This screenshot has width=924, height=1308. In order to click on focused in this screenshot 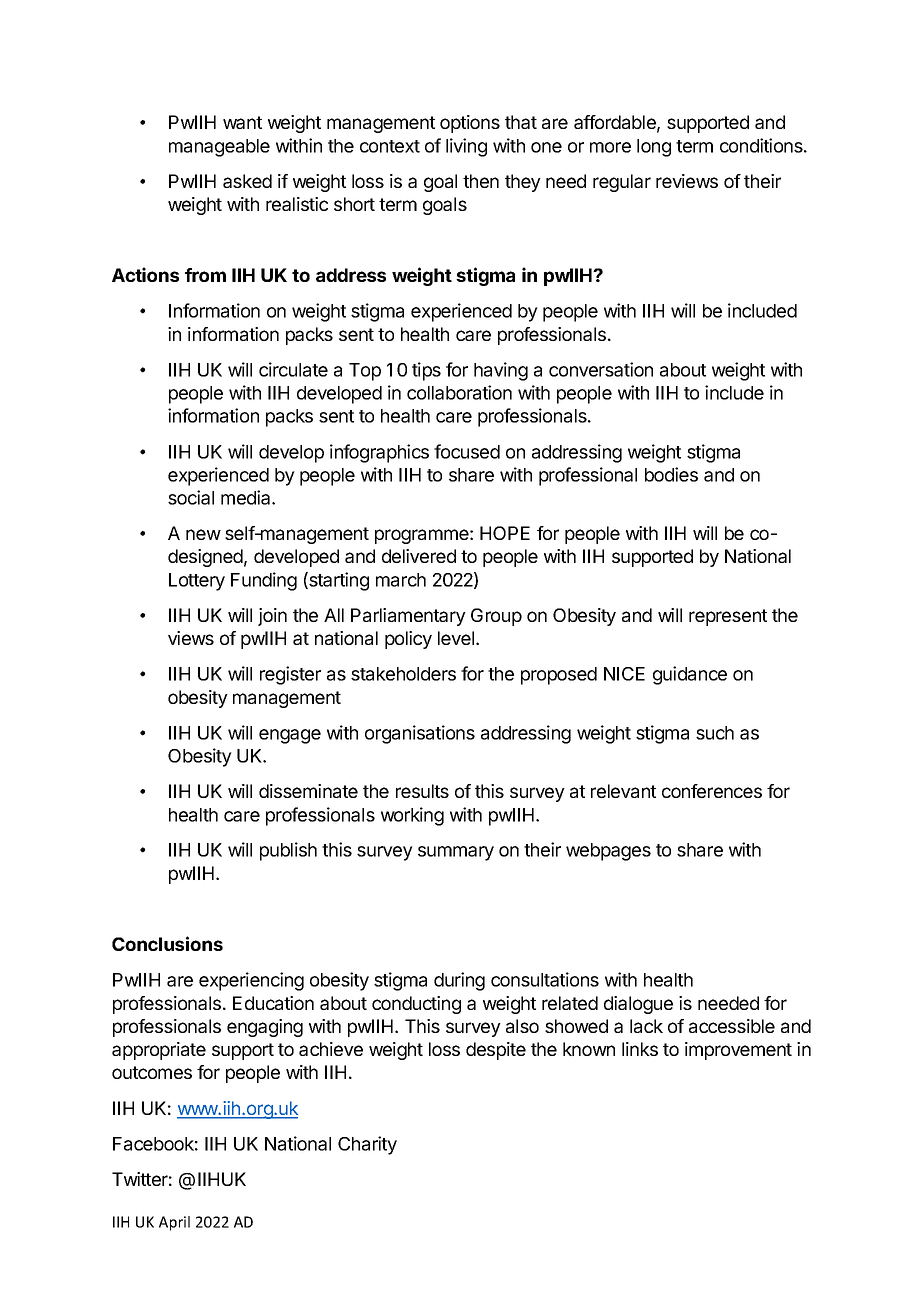, I will do `click(467, 451)`.
